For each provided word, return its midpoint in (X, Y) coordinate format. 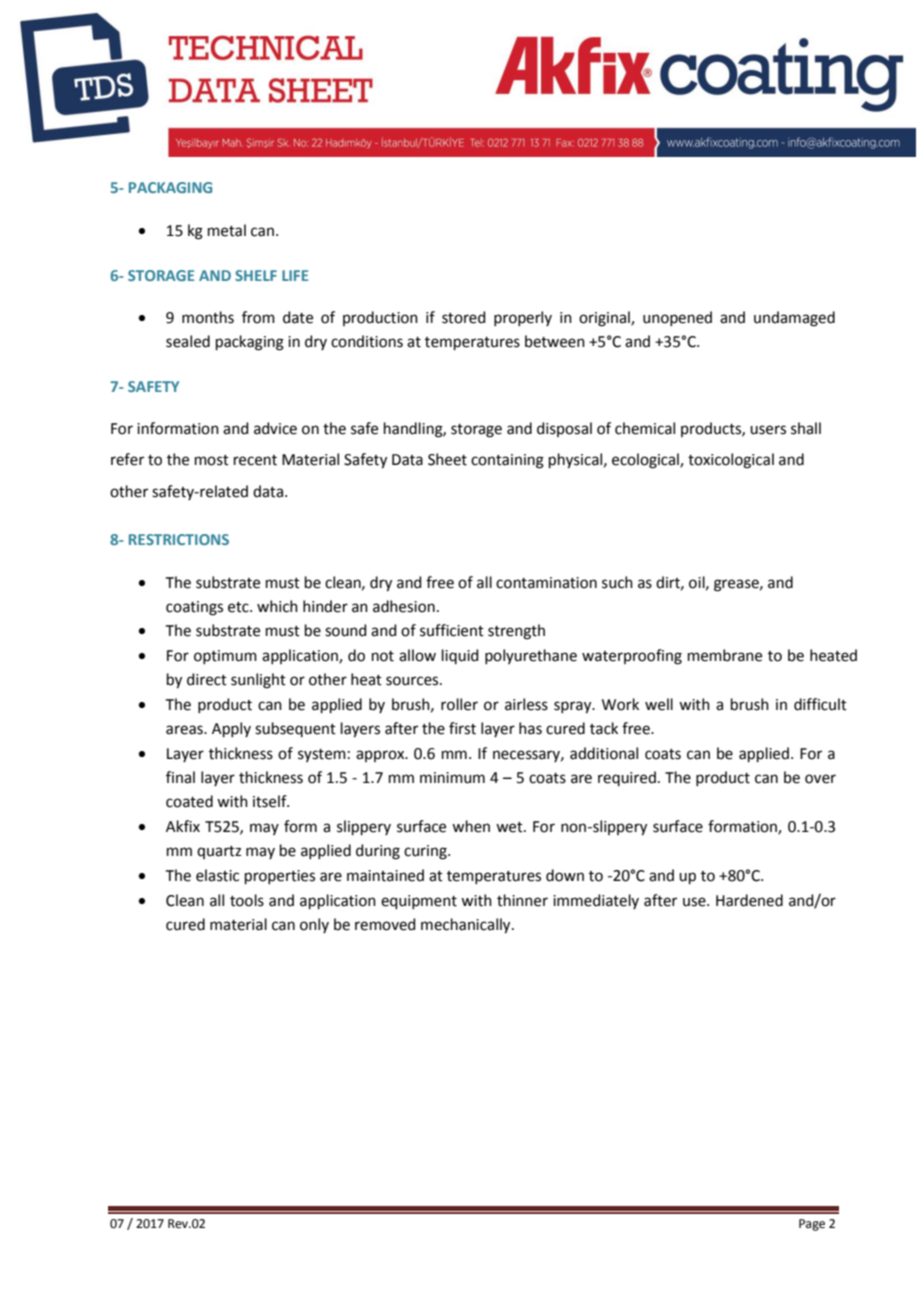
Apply (231, 729)
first (462, 728)
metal (227, 230)
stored (464, 317)
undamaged (794, 319)
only (314, 925)
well (659, 704)
